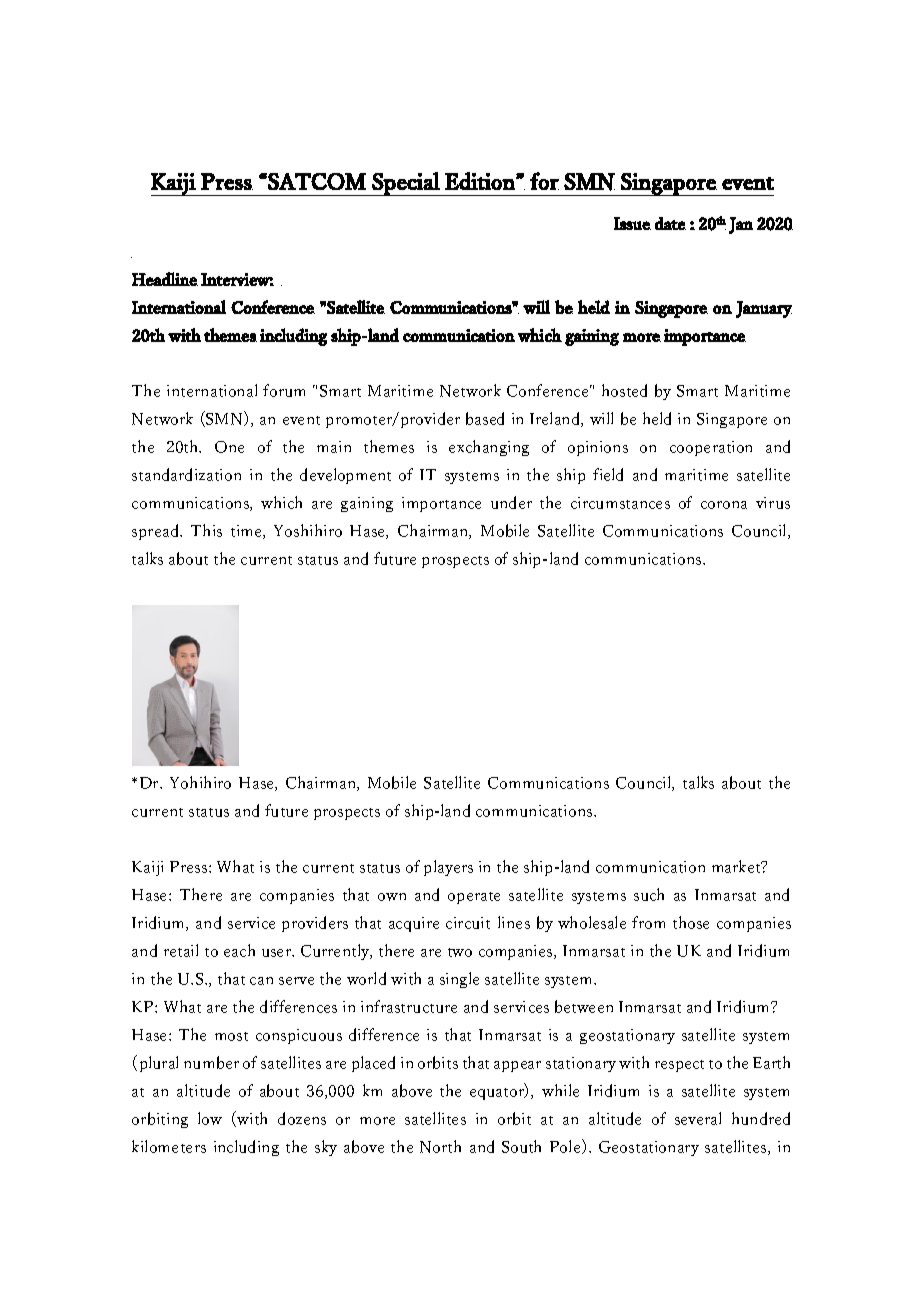 The height and width of the page is (1308, 924). Describe the element at coordinates (165, 279) in the page. I see `Headline` at that location.
